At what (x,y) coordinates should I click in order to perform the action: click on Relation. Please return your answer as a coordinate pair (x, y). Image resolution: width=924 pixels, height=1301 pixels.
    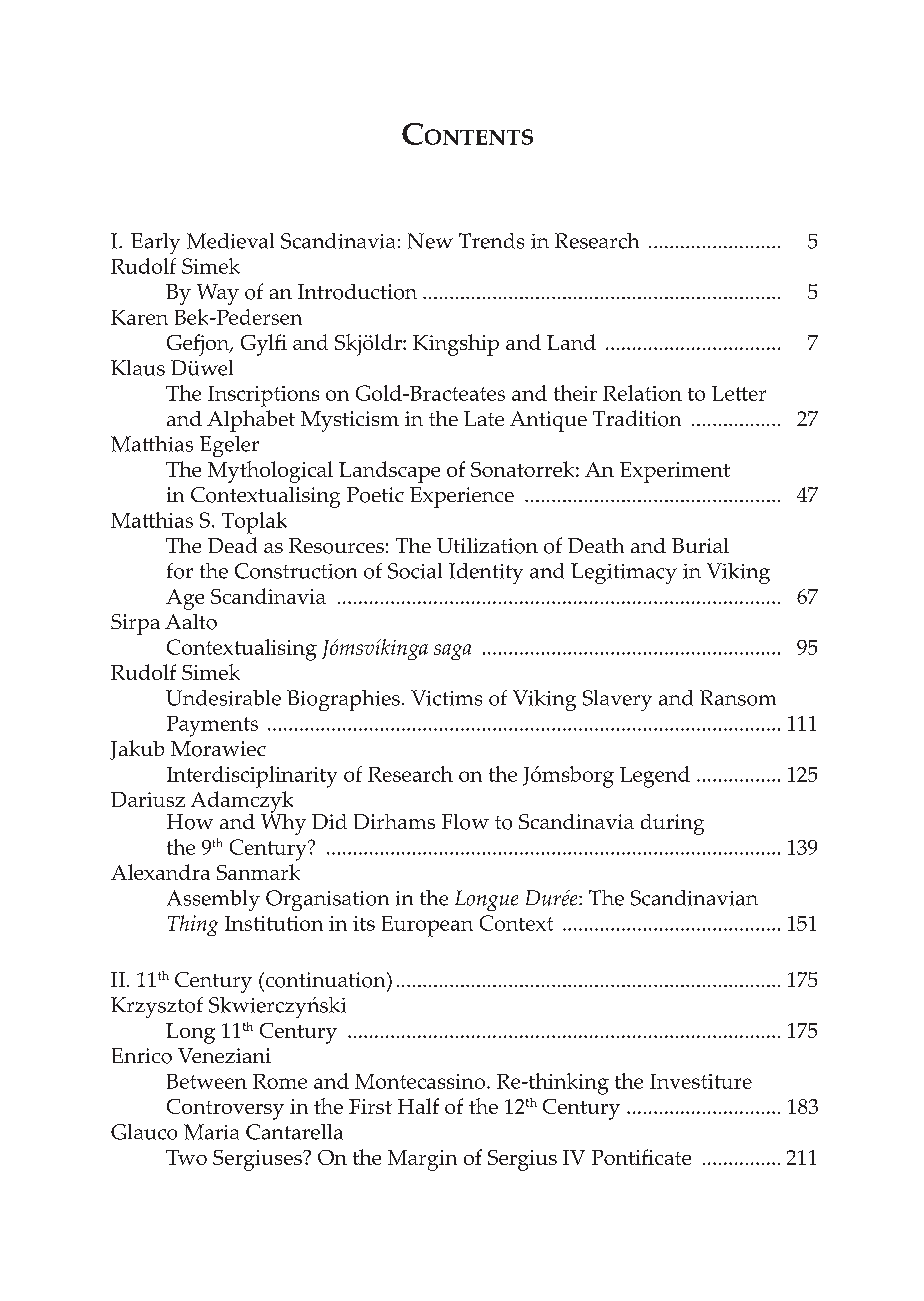
    Looking at the image, I should click on (642, 393).
